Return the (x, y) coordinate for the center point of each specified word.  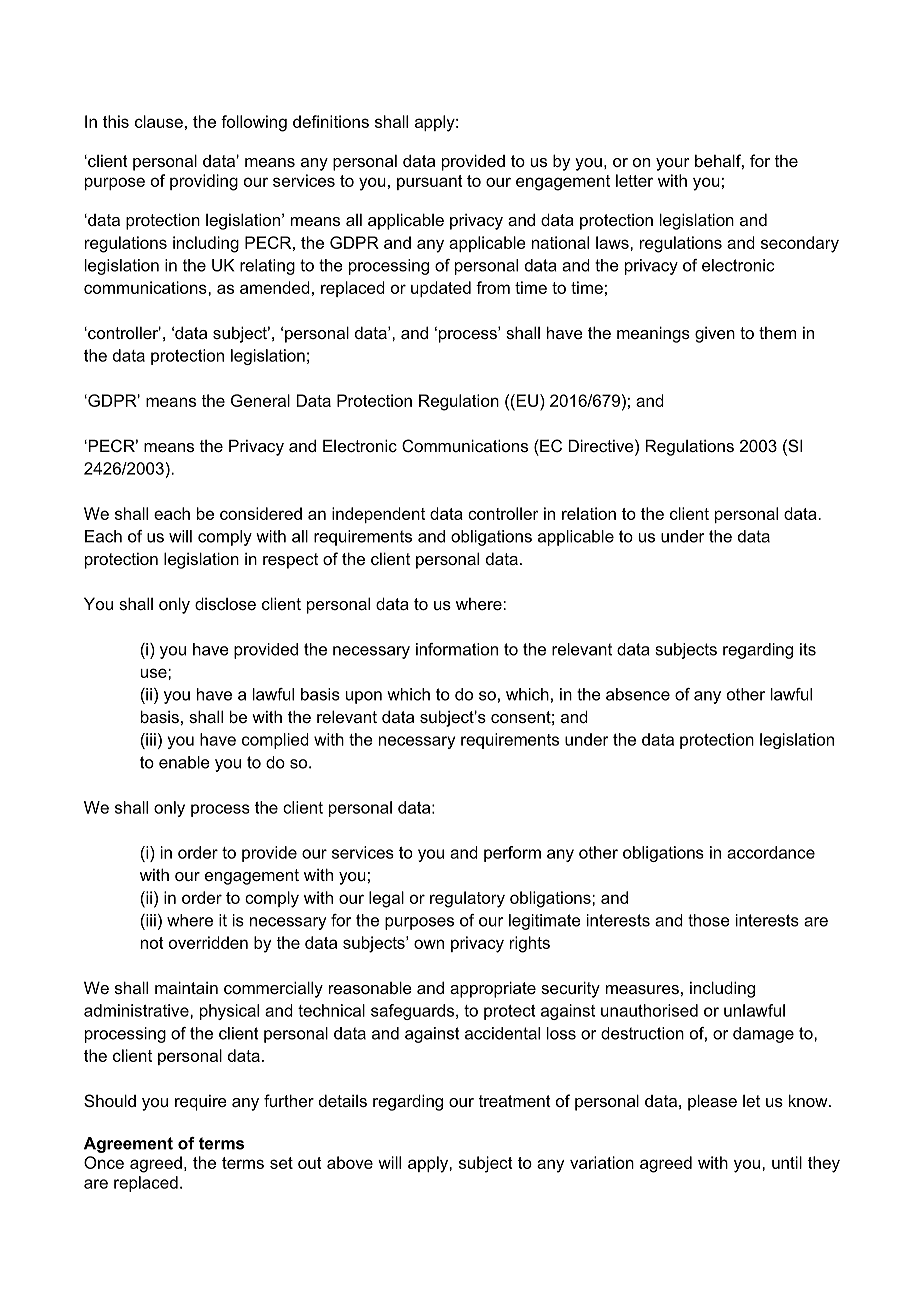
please (712, 1102)
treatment (515, 1101)
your (673, 164)
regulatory (467, 899)
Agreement (128, 1145)
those (709, 920)
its (808, 649)
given (715, 335)
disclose (225, 603)
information (457, 649)
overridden (208, 942)
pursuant (430, 182)
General (260, 400)
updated (441, 289)
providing (204, 182)
